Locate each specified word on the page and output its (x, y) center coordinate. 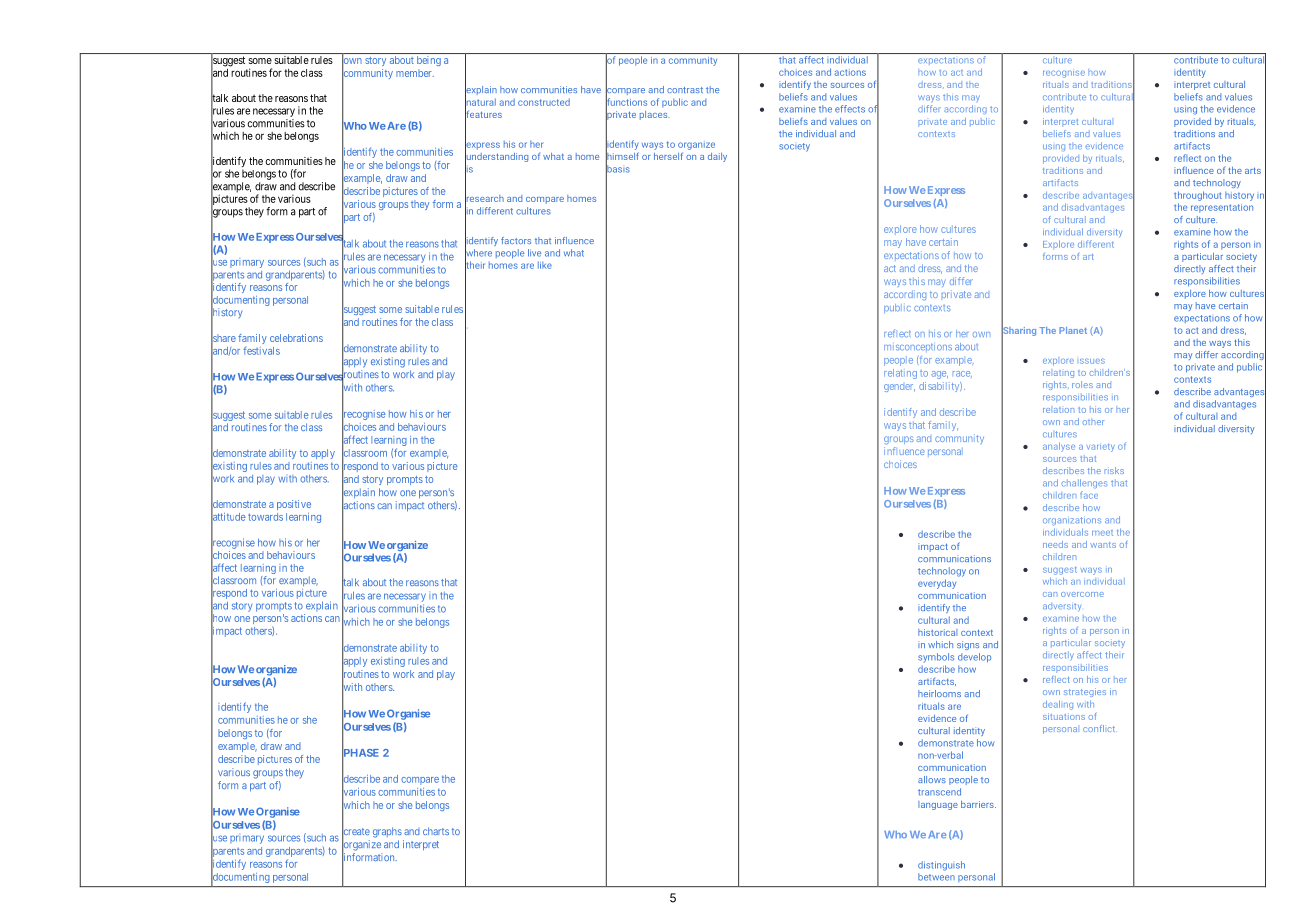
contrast (685, 90)
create (356, 832)
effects (850, 109)
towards (265, 517)
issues (1092, 361)
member (415, 73)
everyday (937, 584)
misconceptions (918, 348)
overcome (1082, 594)
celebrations (296, 338)
